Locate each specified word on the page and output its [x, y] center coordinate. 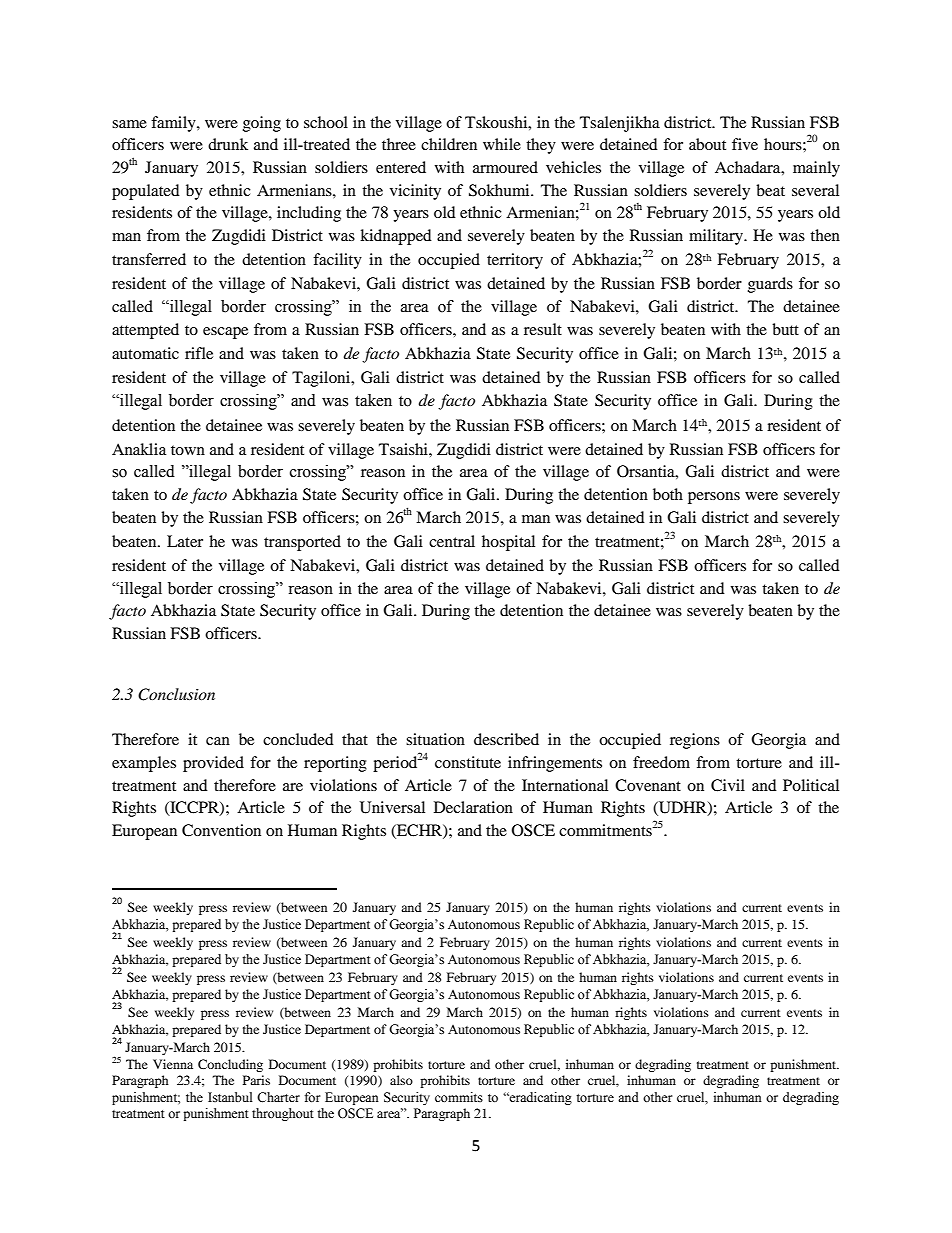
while [502, 144]
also [401, 1080]
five [745, 144]
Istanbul [230, 1097]
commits [459, 1097]
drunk [228, 144]
